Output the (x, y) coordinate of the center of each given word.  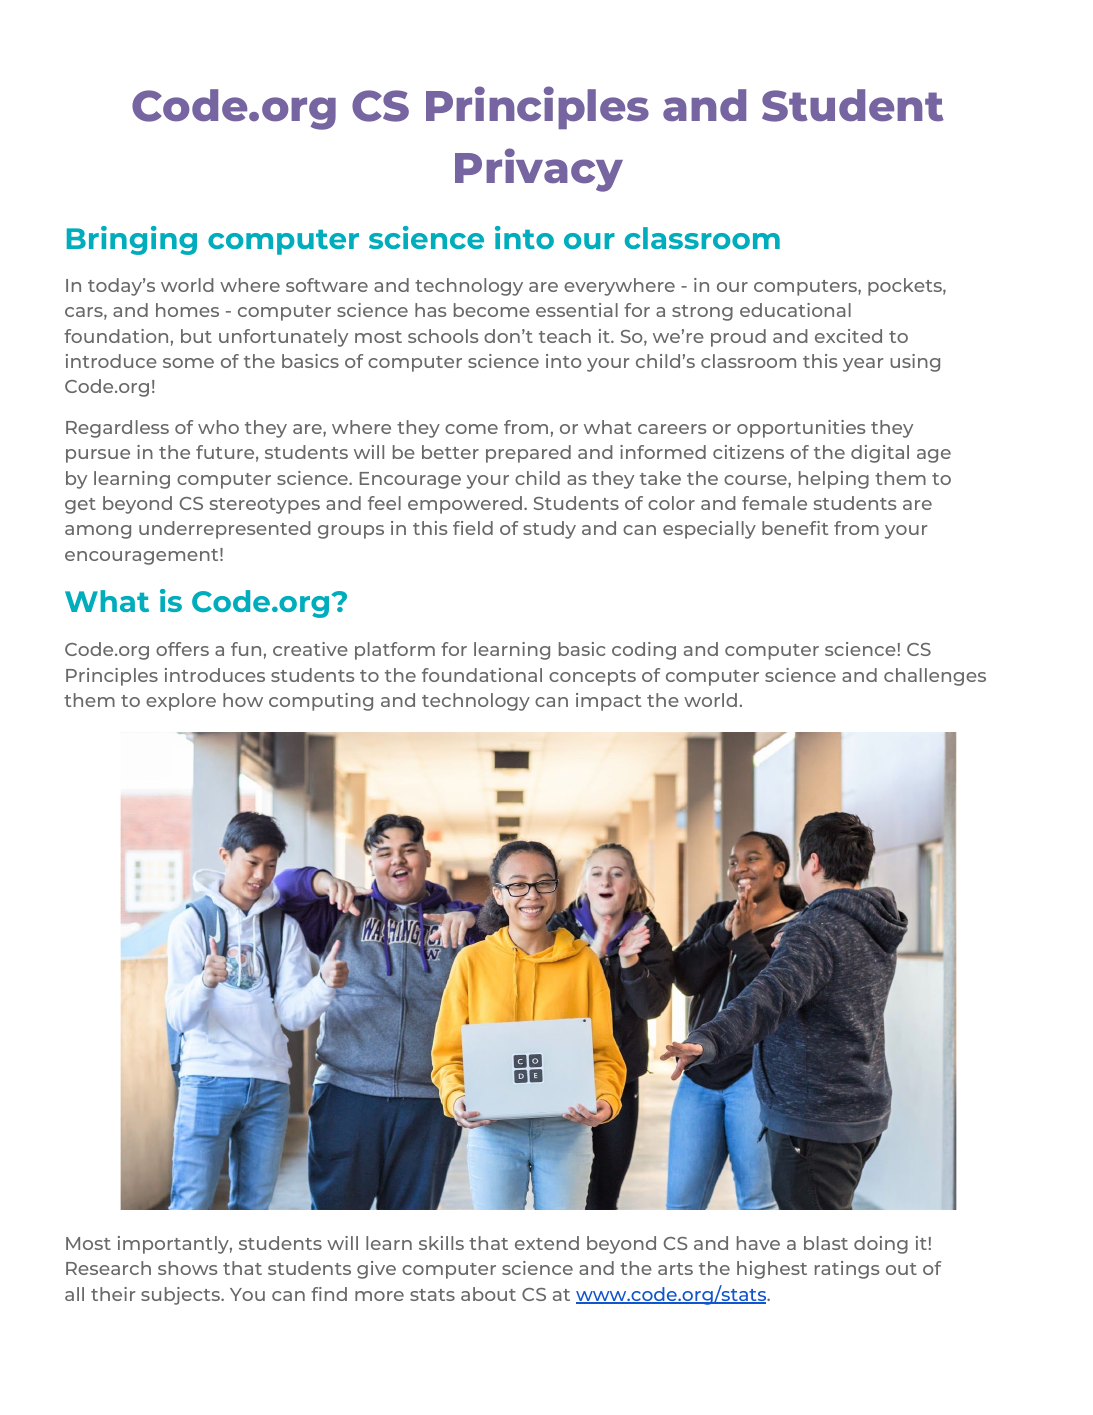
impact (608, 702)
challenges (935, 677)
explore (181, 702)
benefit (795, 528)
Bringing (132, 240)
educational (795, 310)
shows (187, 1268)
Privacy (539, 170)
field (473, 528)
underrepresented (225, 530)
